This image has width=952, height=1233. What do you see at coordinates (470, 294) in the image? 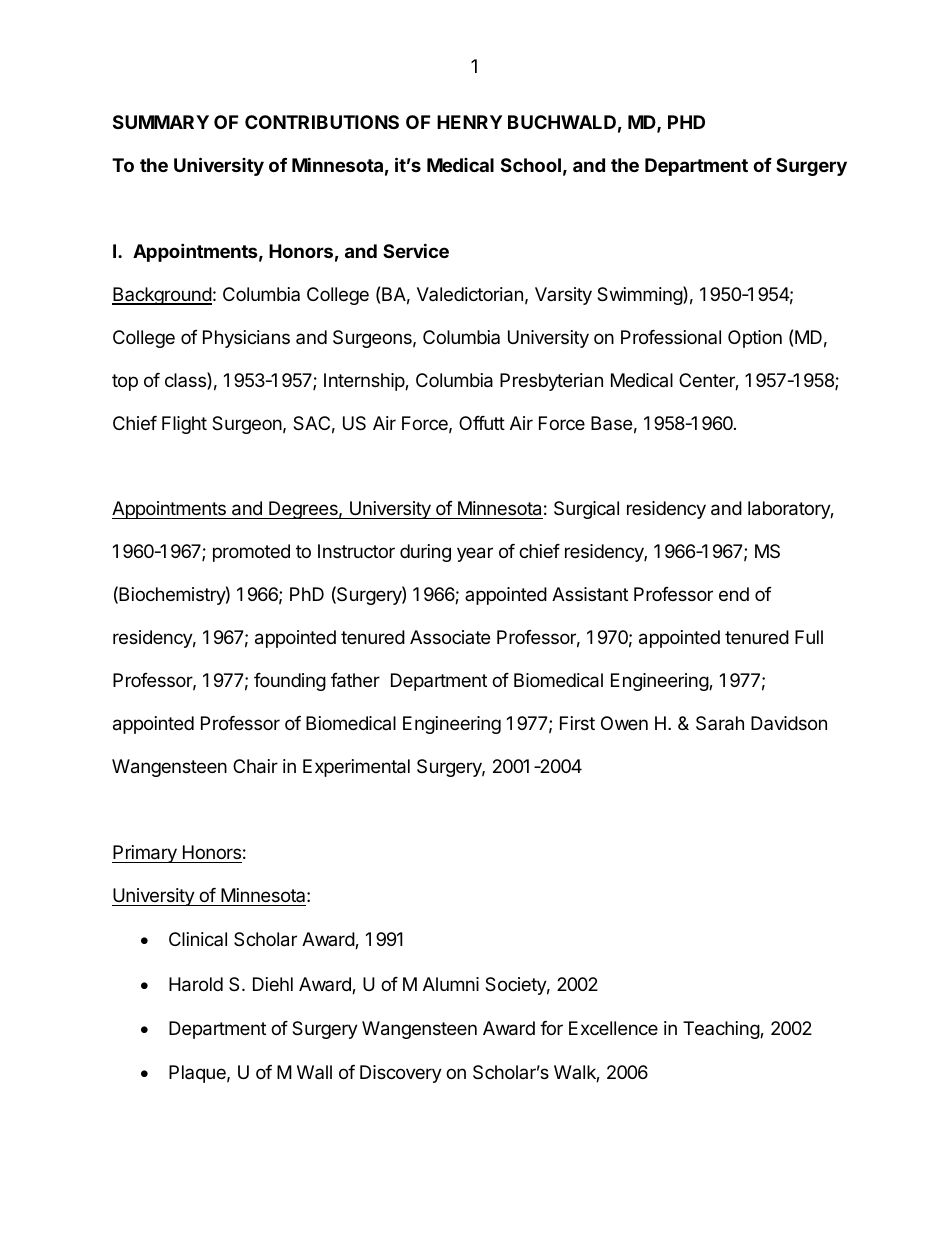
I see `Valedictorian` at bounding box center [470, 294].
